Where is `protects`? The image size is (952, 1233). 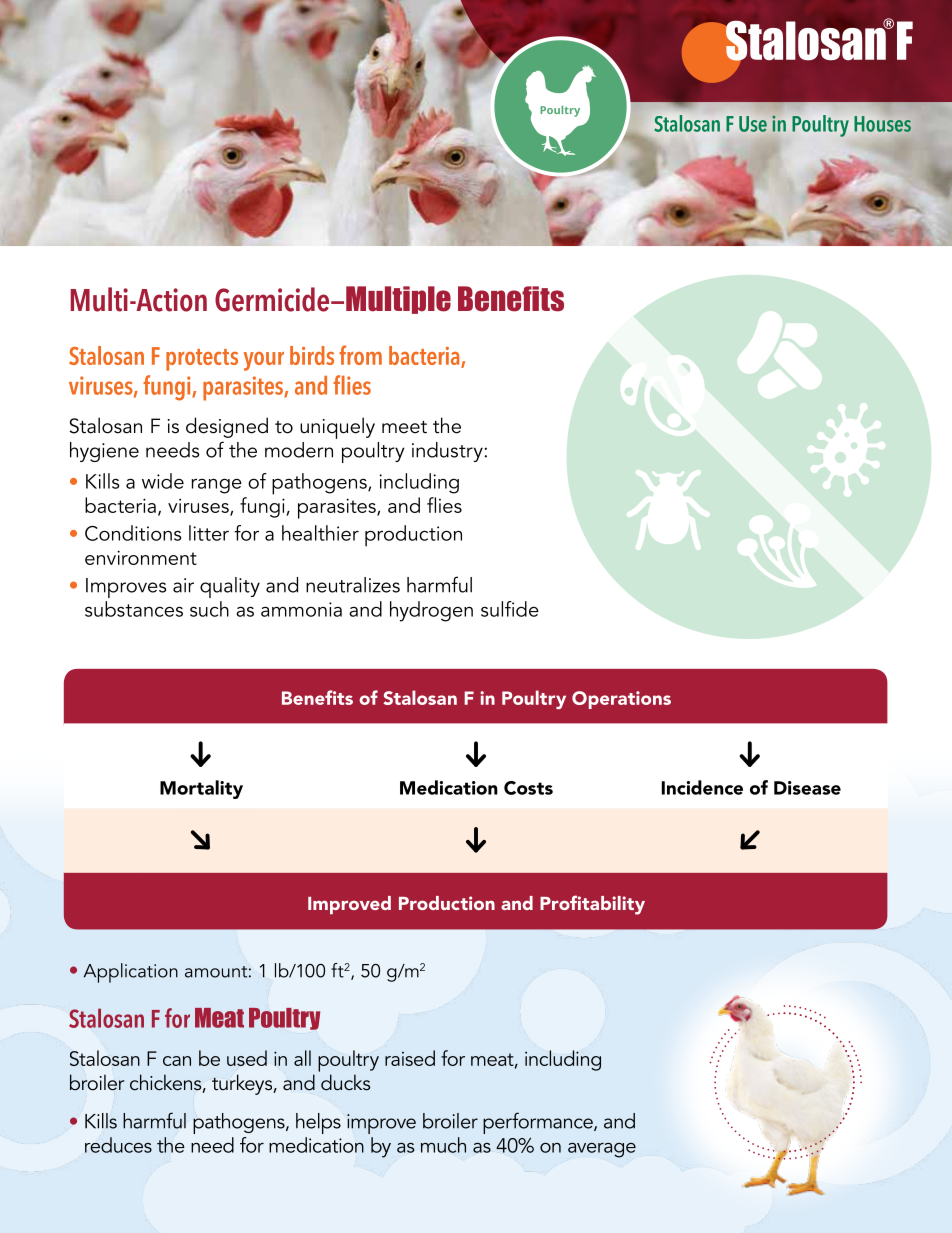
protects is located at coordinates (202, 360).
